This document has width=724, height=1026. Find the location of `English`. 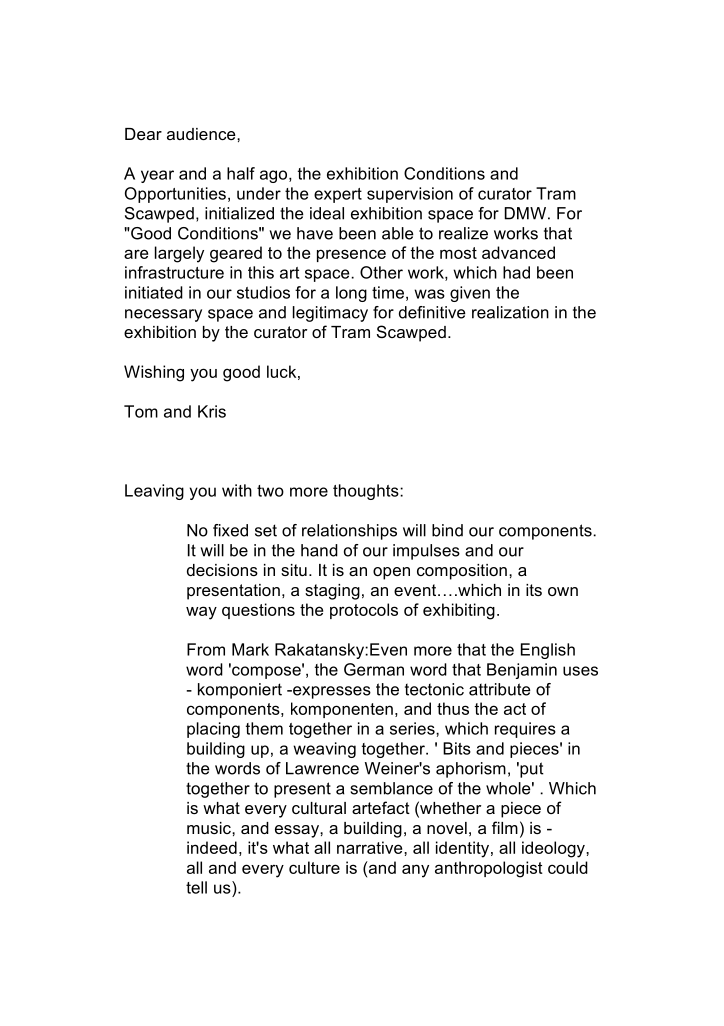

English is located at coordinates (548, 651).
